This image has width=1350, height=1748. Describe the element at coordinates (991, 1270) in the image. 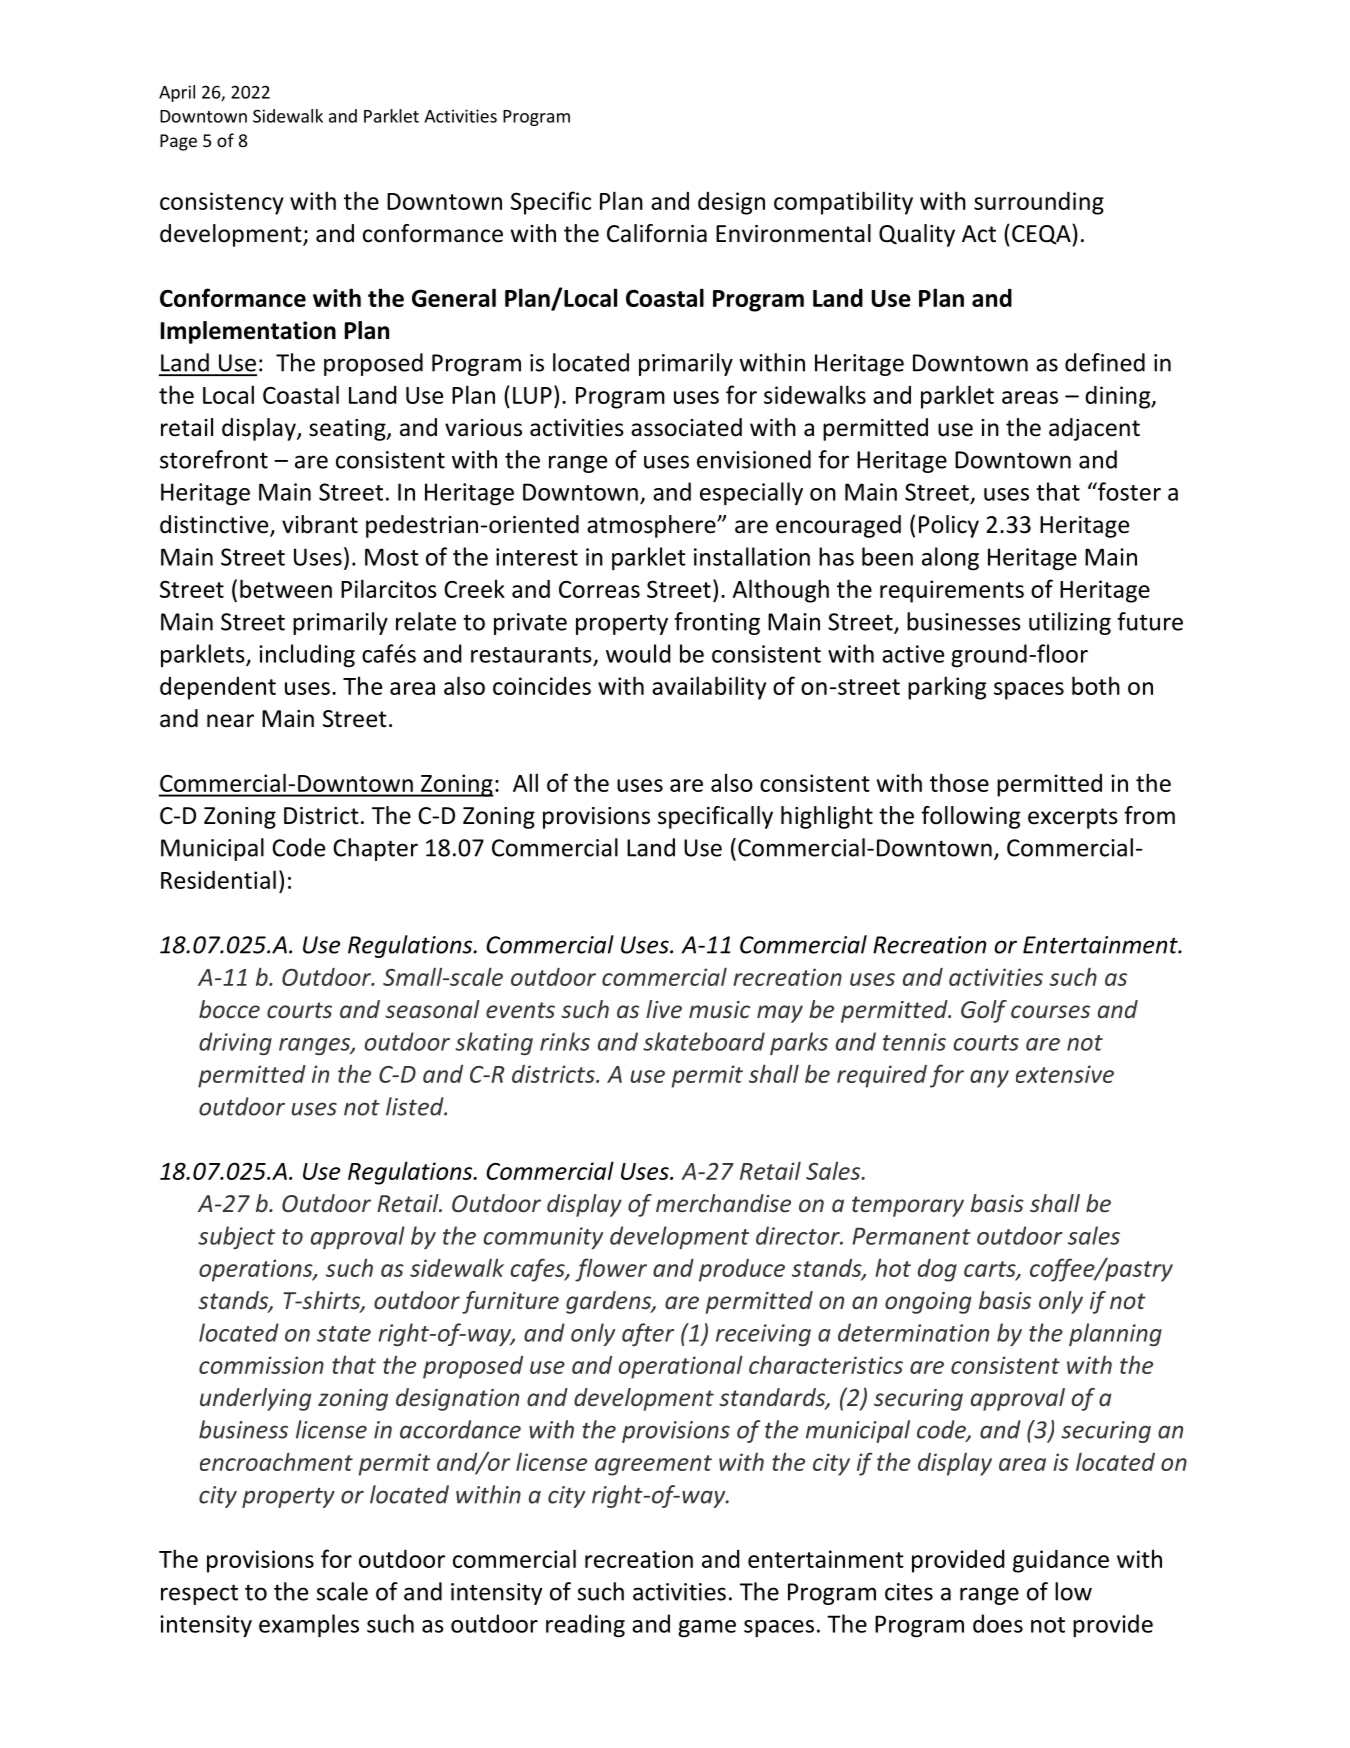

I see `carts` at that location.
